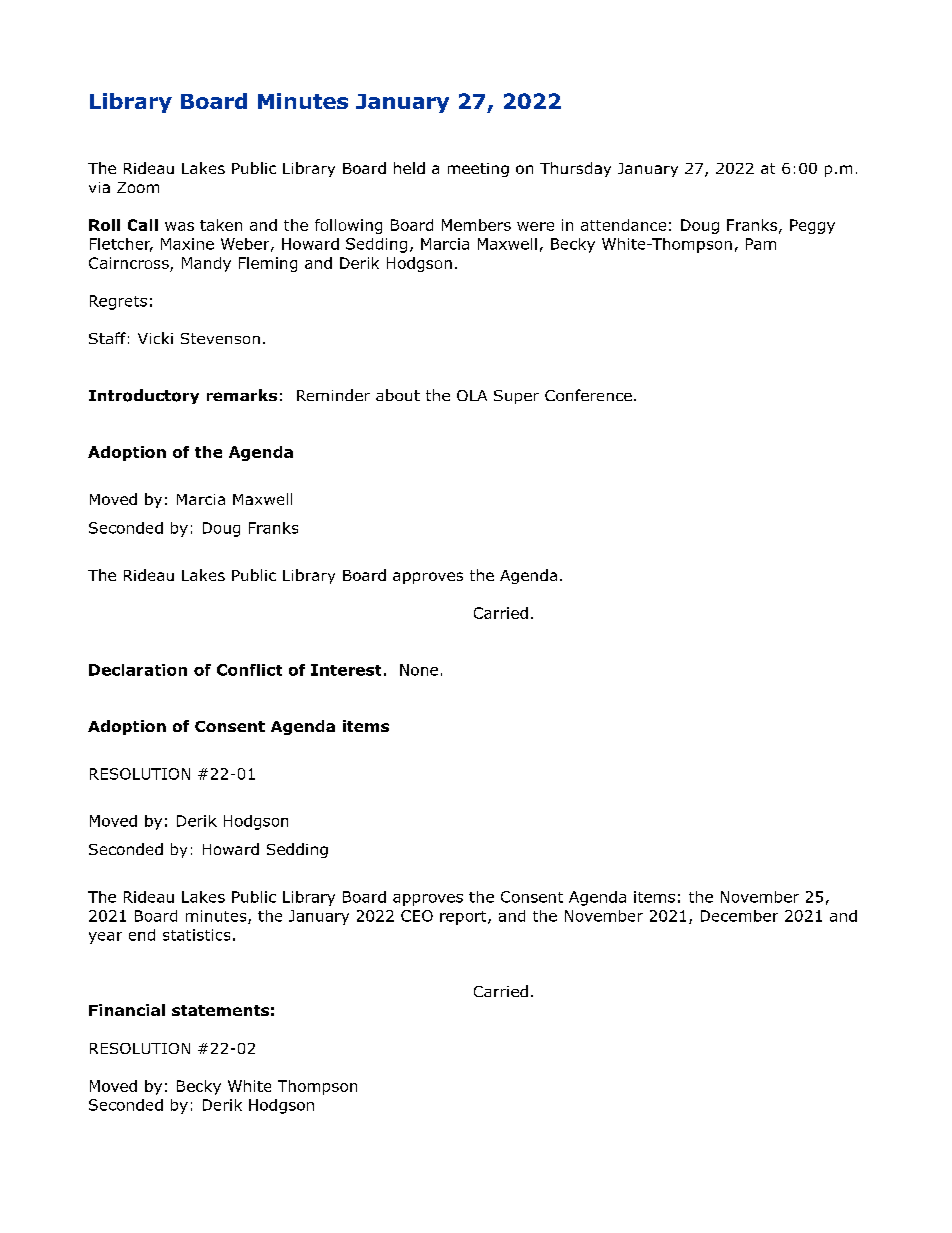  What do you see at coordinates (588, 395) in the page?
I see `Conference` at bounding box center [588, 395].
